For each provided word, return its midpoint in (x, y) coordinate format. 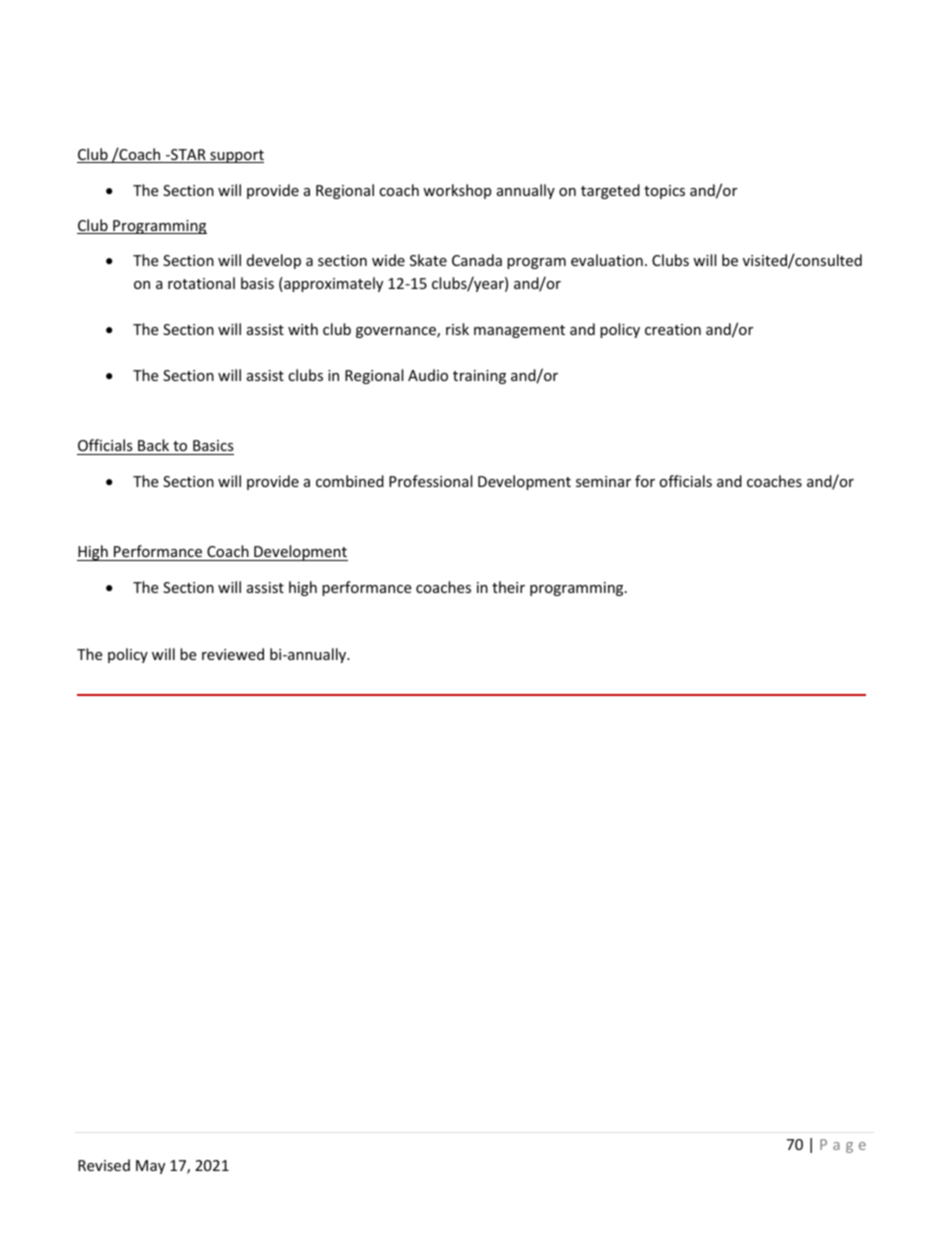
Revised (104, 1165)
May (150, 1167)
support (236, 156)
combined (350, 481)
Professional (430, 481)
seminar (603, 481)
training (479, 377)
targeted (610, 191)
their (508, 587)
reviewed (233, 654)
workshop (457, 191)
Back (153, 445)
